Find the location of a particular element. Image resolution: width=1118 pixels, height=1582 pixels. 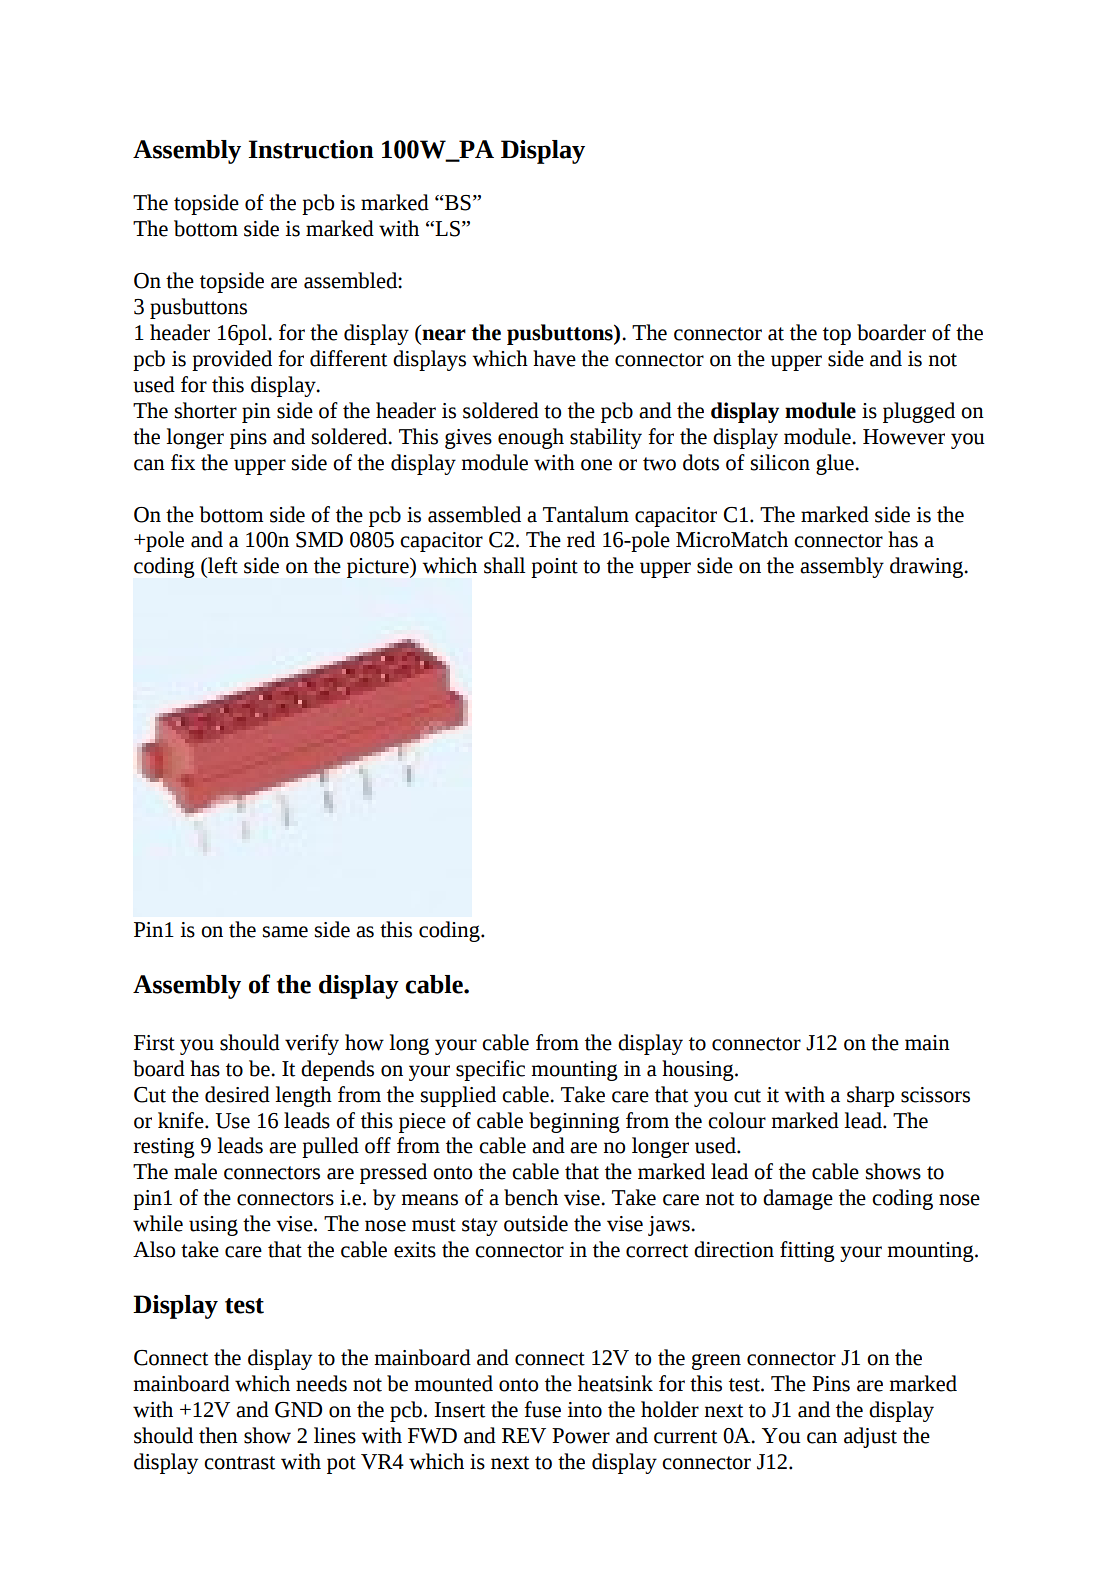

same is located at coordinates (285, 932).
